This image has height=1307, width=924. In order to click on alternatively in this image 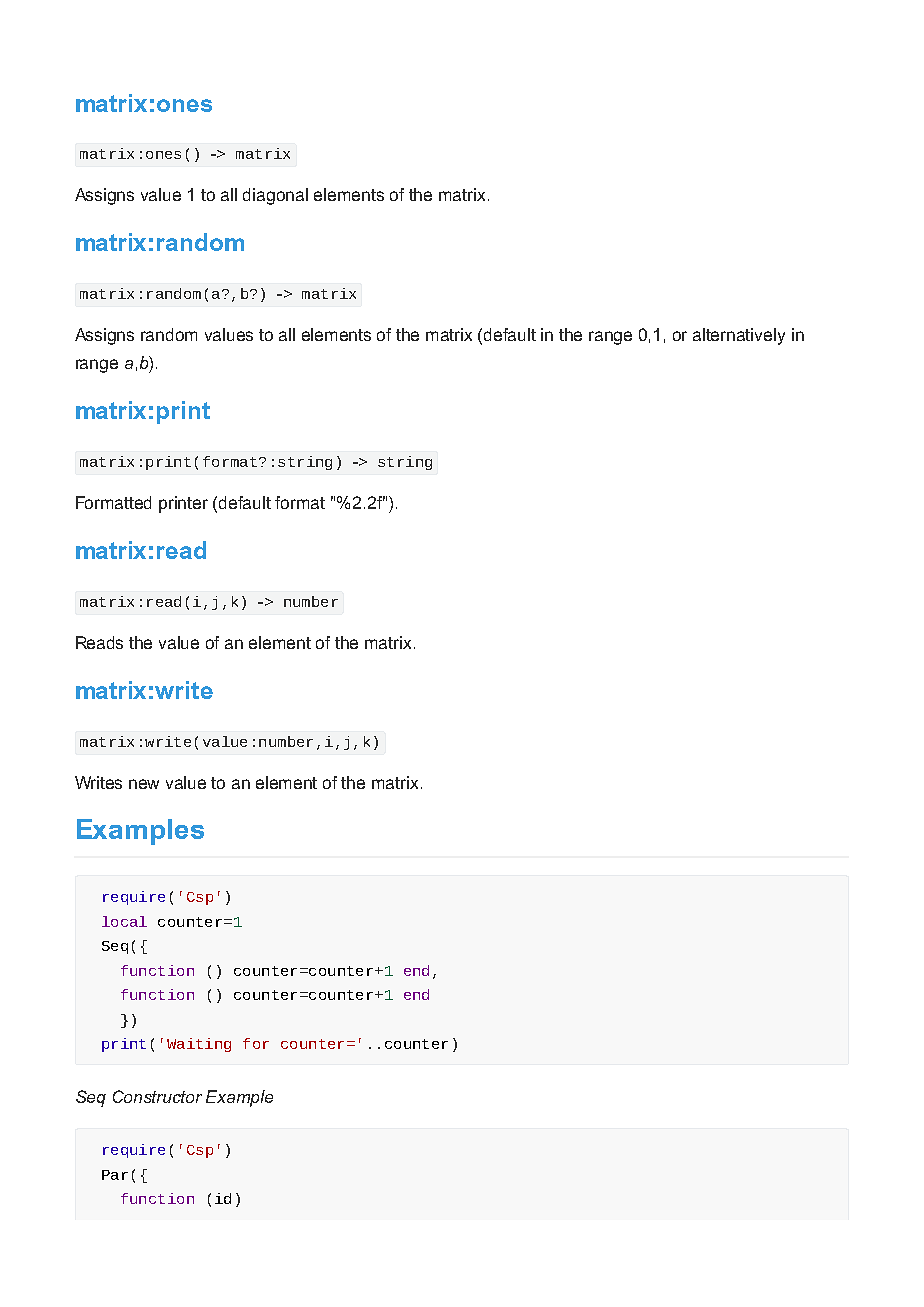, I will do `click(739, 336)`.
